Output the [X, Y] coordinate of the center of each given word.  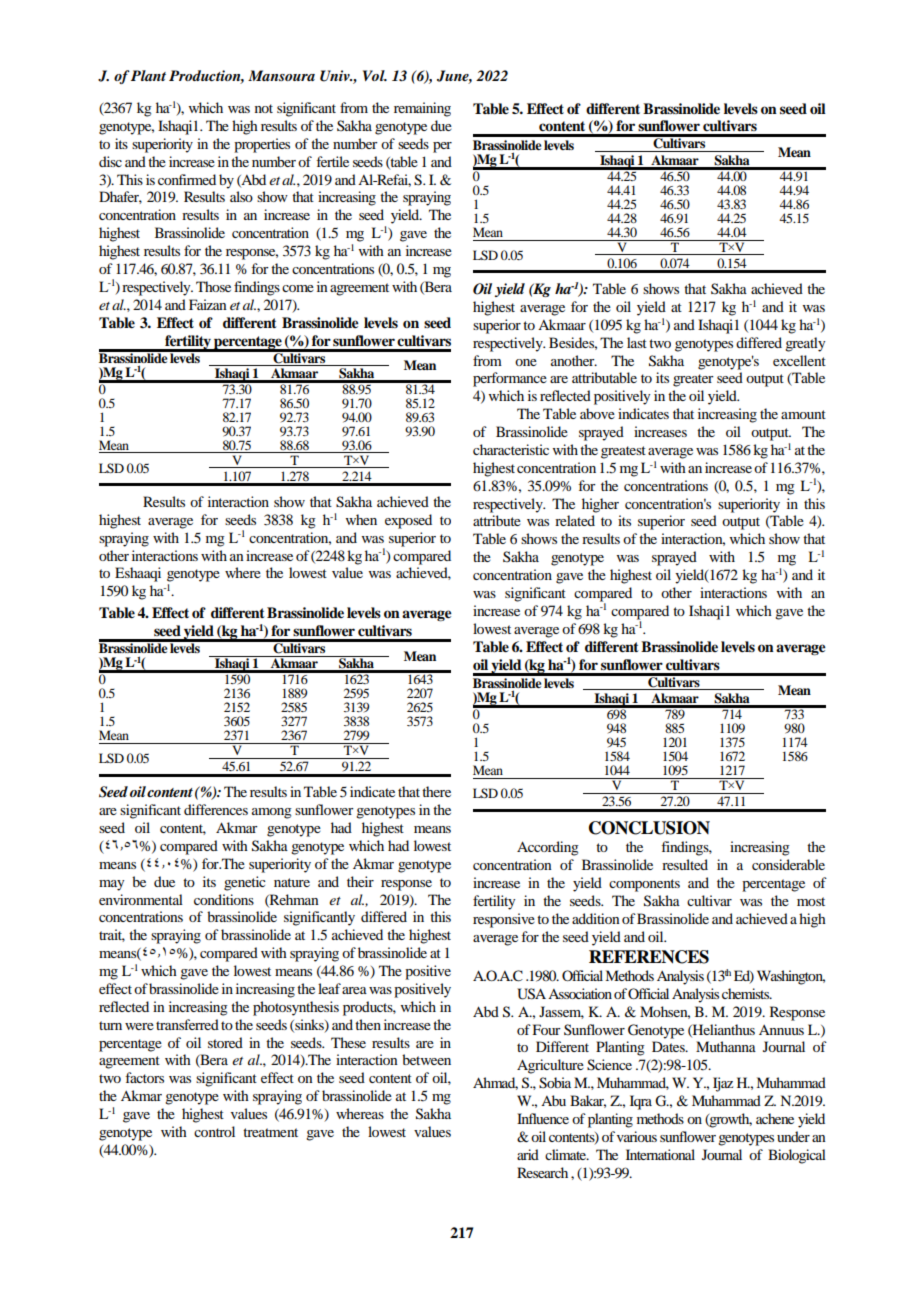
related [575, 520]
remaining [422, 109]
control [214, 1131]
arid [528, 1154]
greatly [805, 344]
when [361, 519]
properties [262, 145]
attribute [497, 520]
